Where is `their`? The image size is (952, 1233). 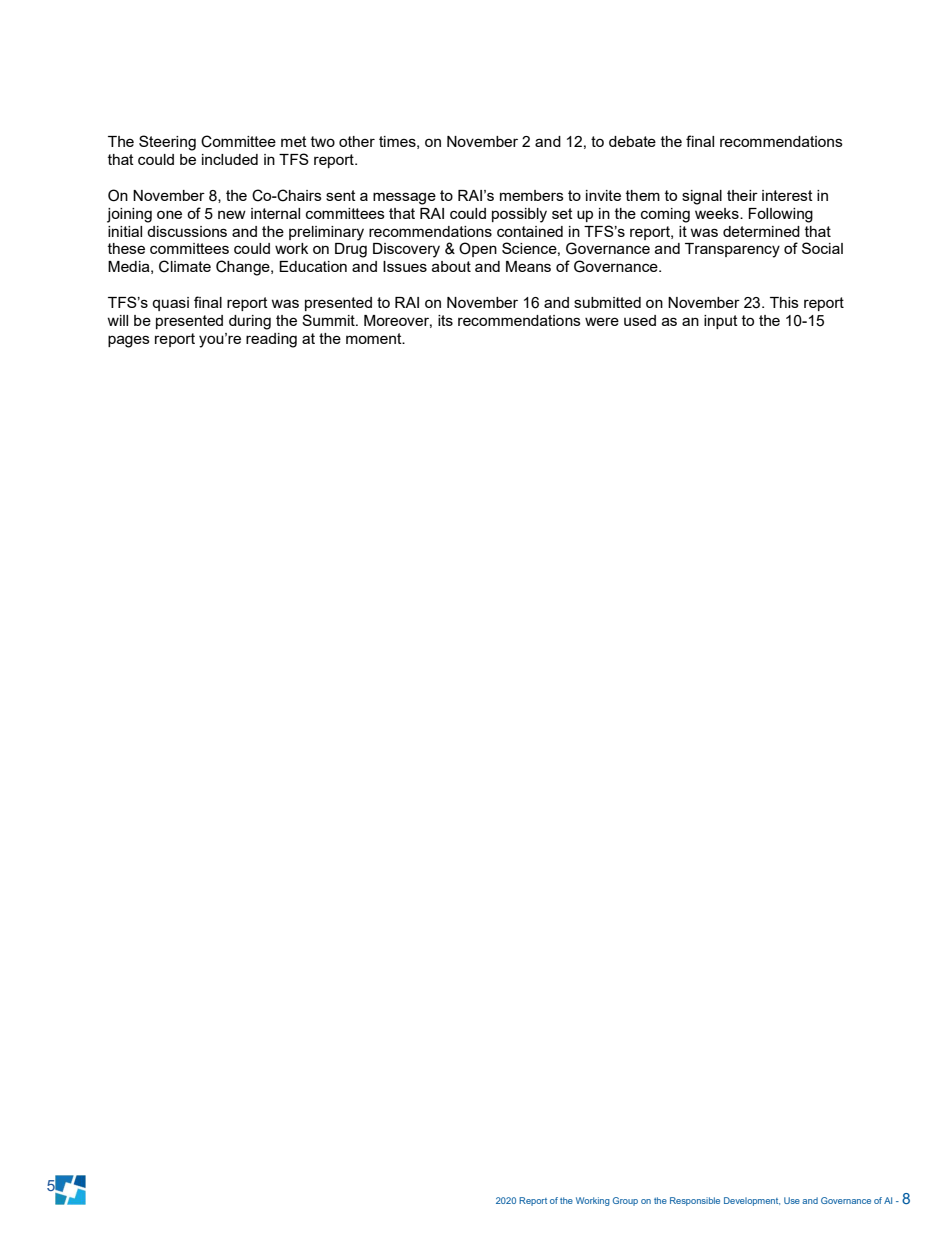
their is located at coordinates (742, 195).
